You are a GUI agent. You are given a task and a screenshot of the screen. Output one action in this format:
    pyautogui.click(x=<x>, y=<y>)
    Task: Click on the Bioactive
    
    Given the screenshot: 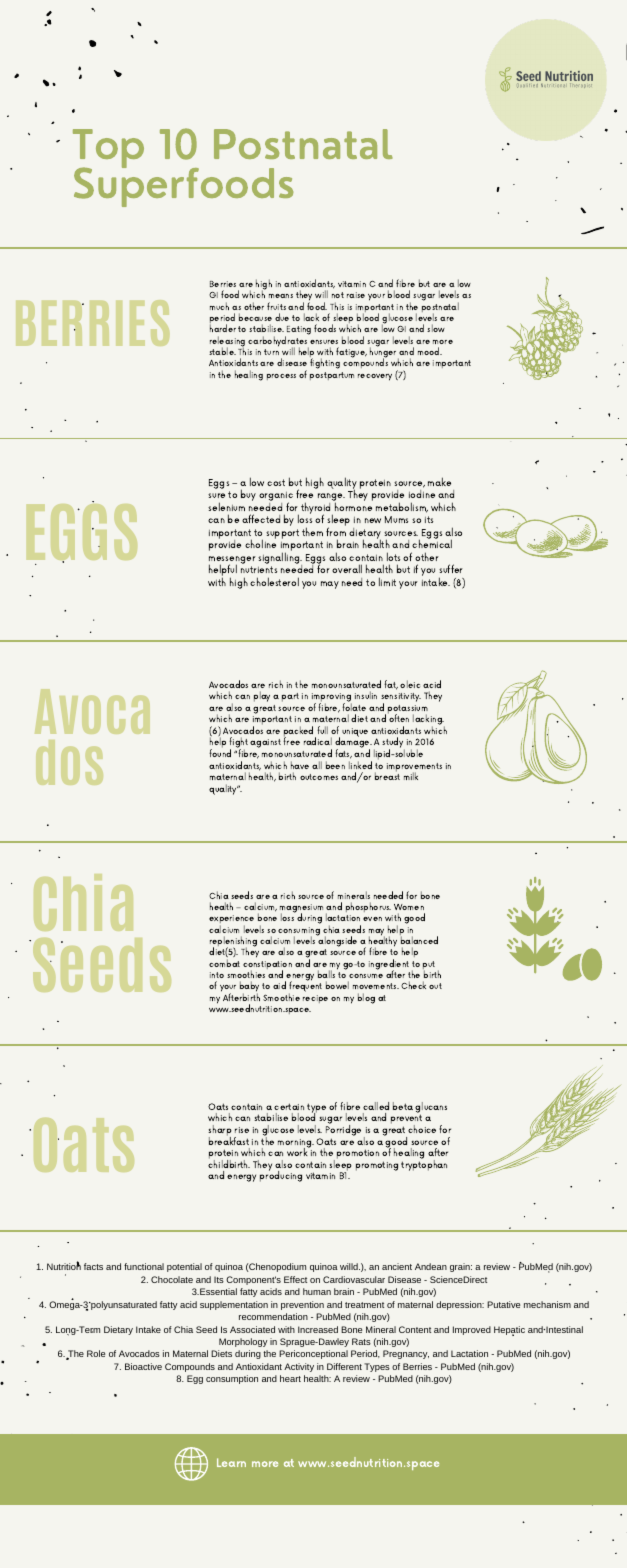 What is the action you would take?
    pyautogui.click(x=143, y=1366)
